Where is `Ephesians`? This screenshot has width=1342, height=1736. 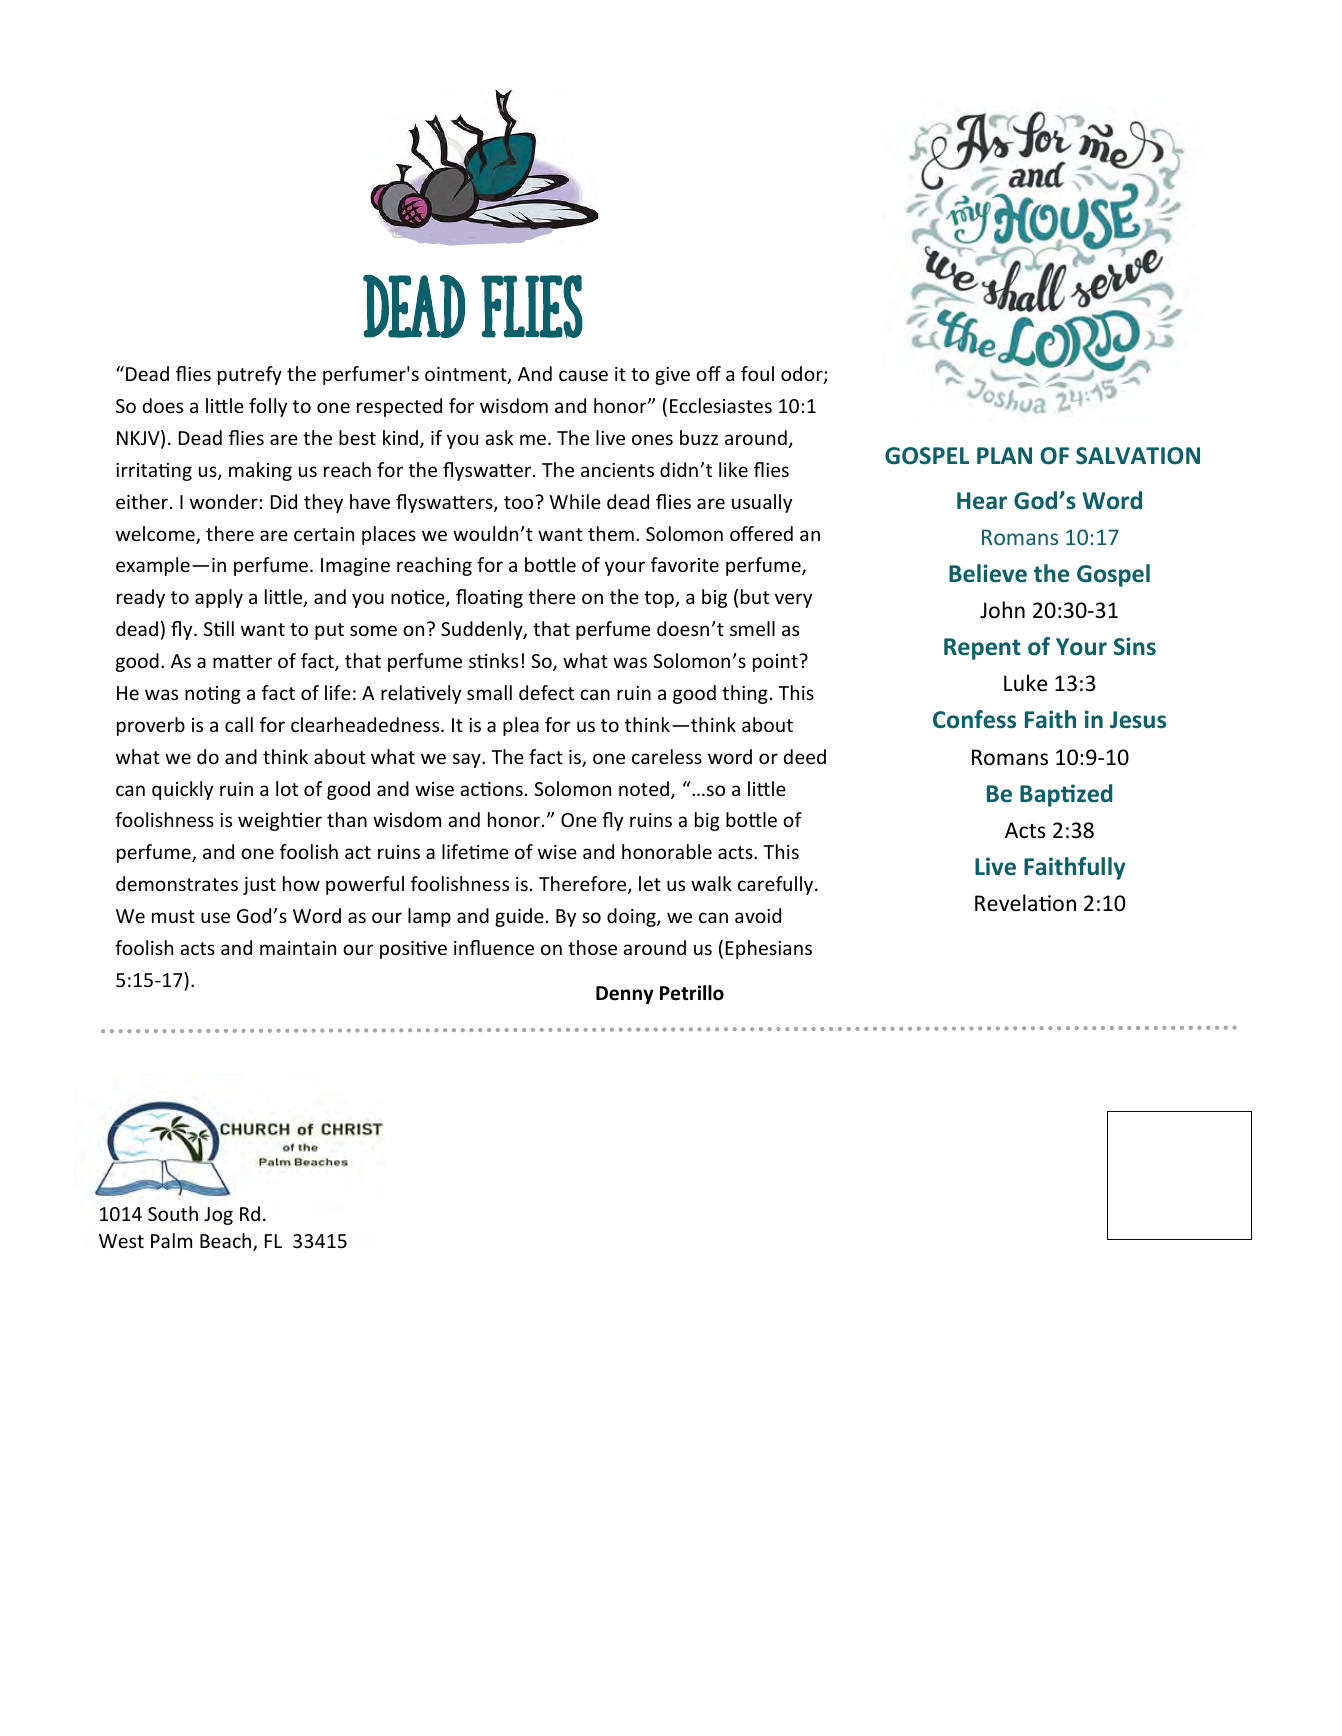
Ephesians is located at coordinates (769, 949).
